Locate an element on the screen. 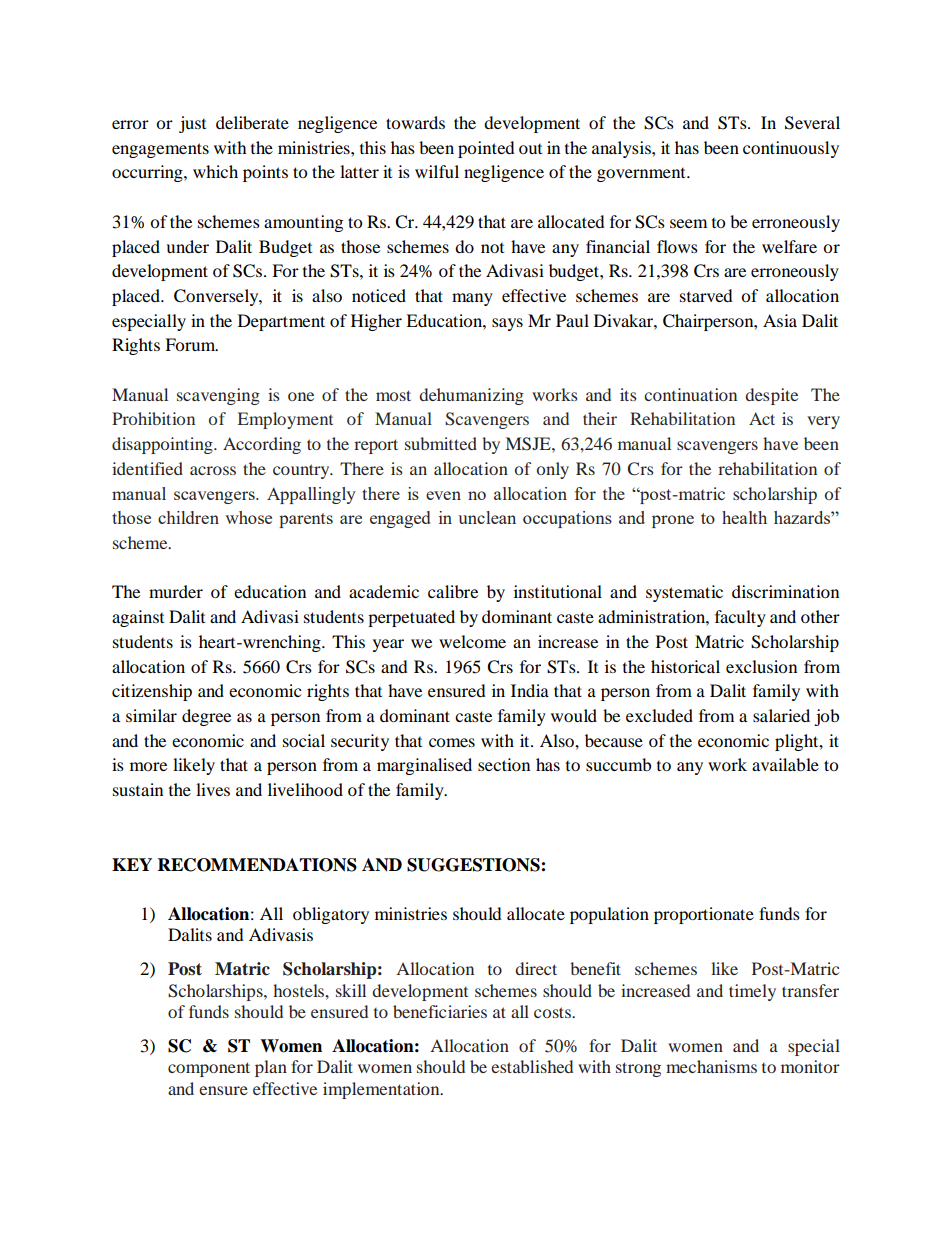  dehumanizing is located at coordinates (471, 396).
